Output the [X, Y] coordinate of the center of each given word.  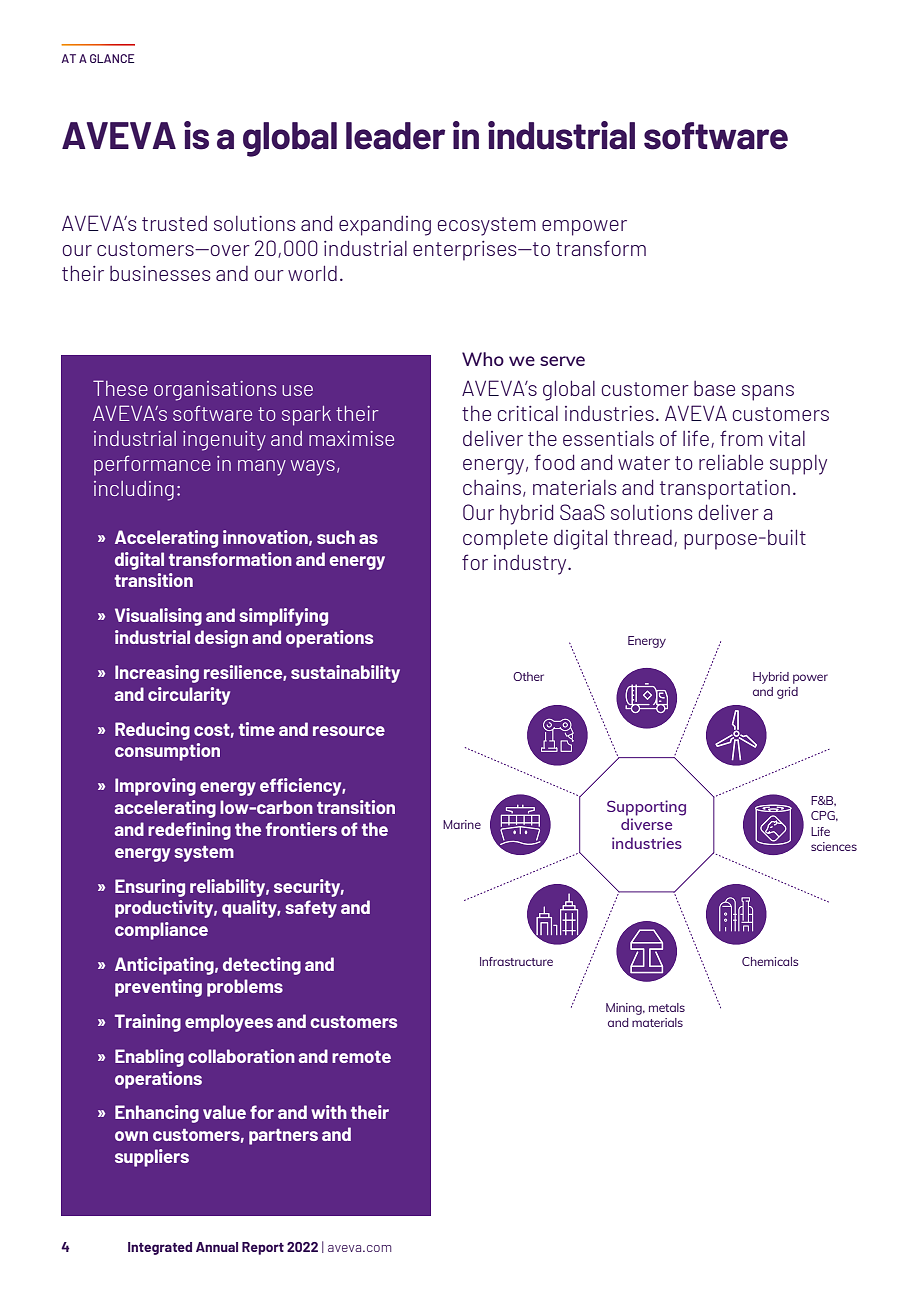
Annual [217, 1247]
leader [395, 136]
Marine [462, 824]
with [329, 1112]
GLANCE [112, 58]
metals [667, 1007]
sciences [834, 846]
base [714, 388]
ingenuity [224, 441]
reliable [731, 462]
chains [492, 487]
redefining [189, 831]
